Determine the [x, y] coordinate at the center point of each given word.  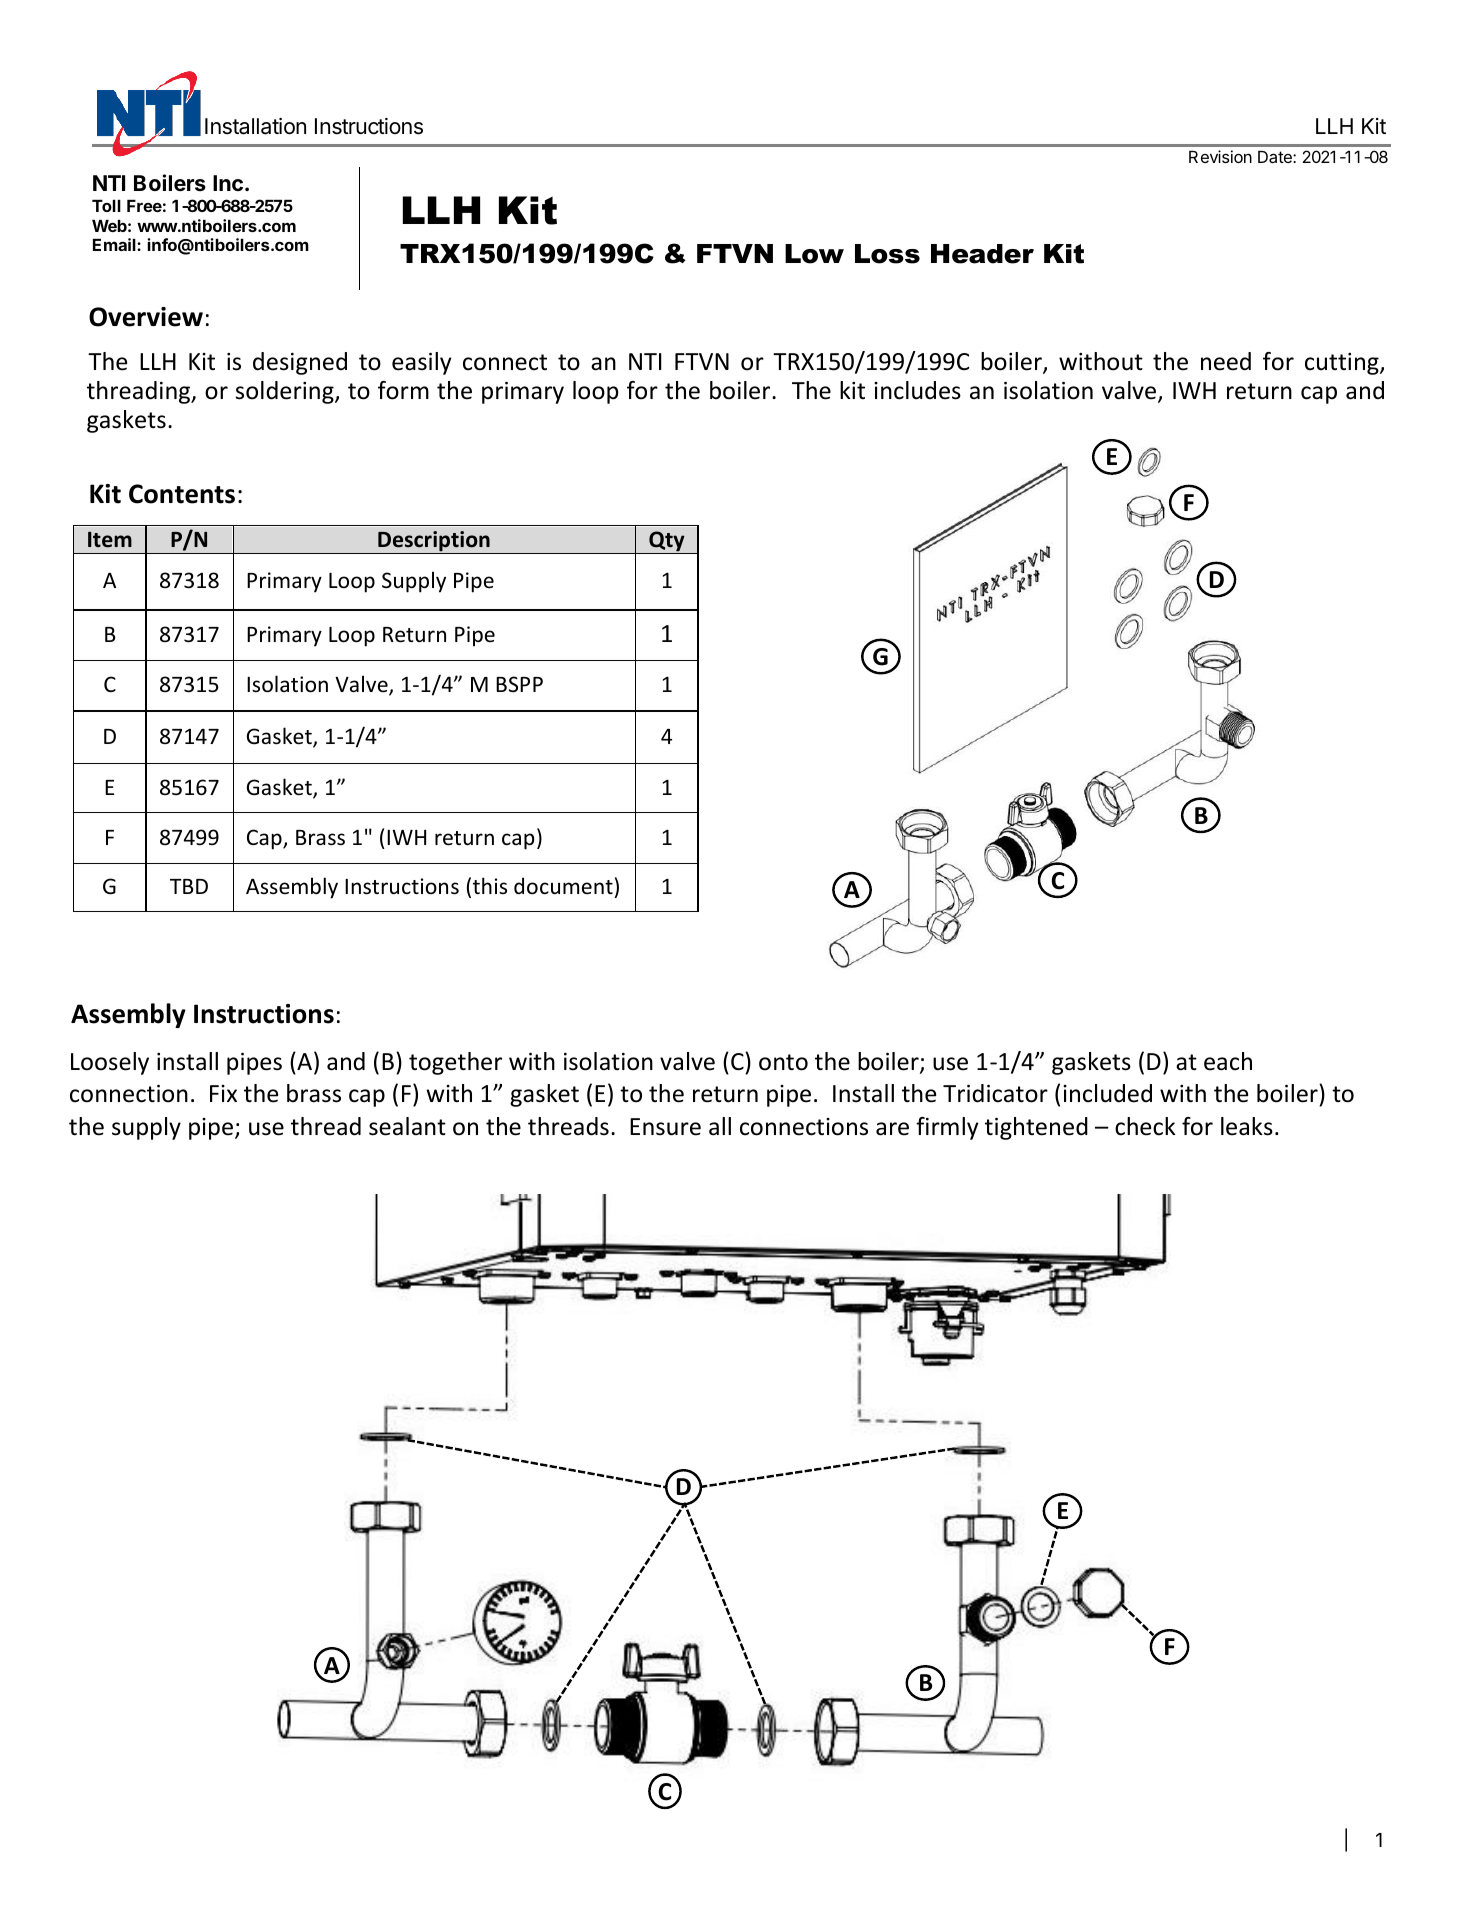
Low [814, 254]
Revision [1220, 156]
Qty [667, 542]
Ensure [665, 1127]
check [1145, 1126]
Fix [223, 1093]
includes [917, 390]
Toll [106, 206]
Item [110, 540]
